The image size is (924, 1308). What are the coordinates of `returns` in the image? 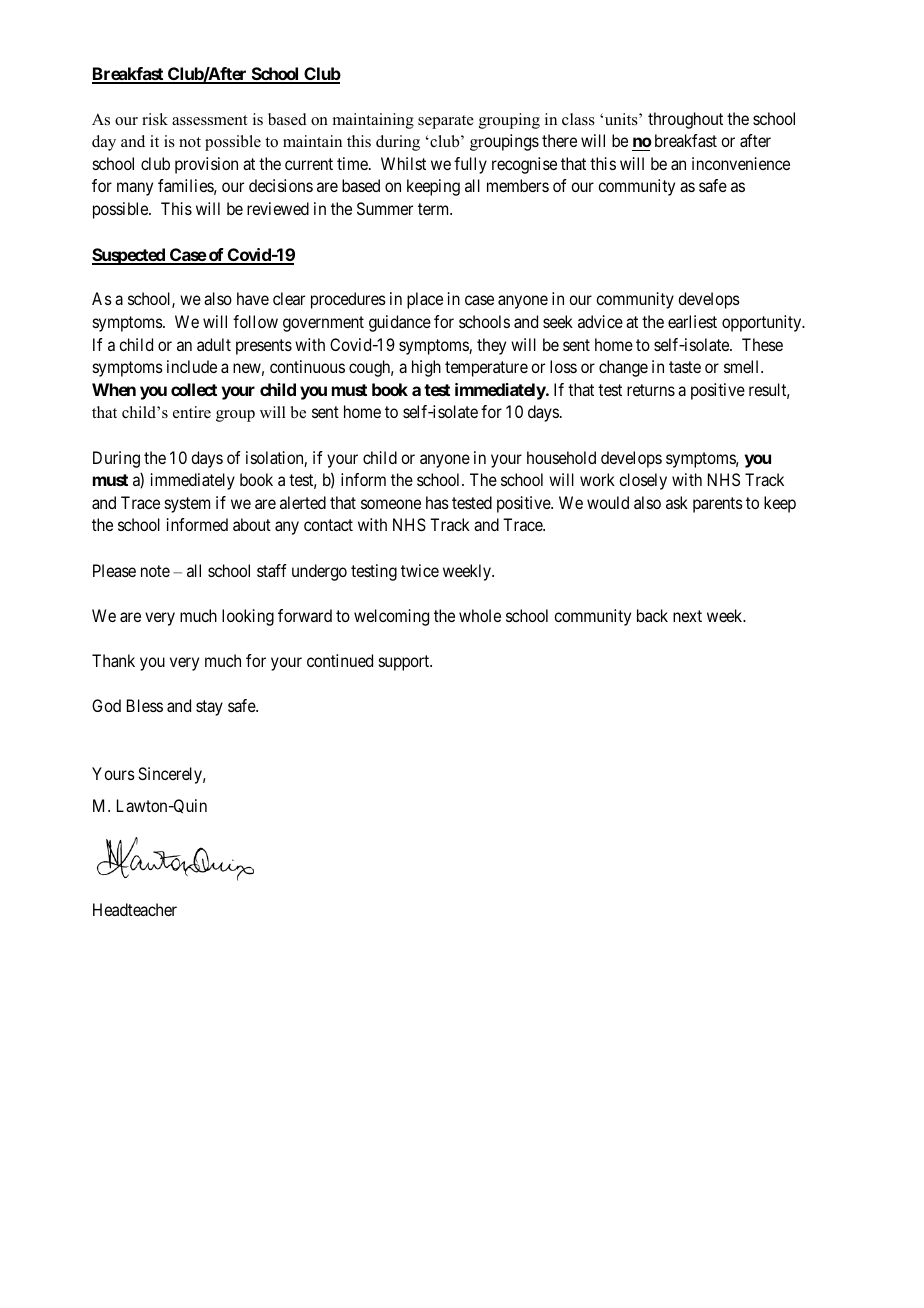 It's located at (651, 390).
